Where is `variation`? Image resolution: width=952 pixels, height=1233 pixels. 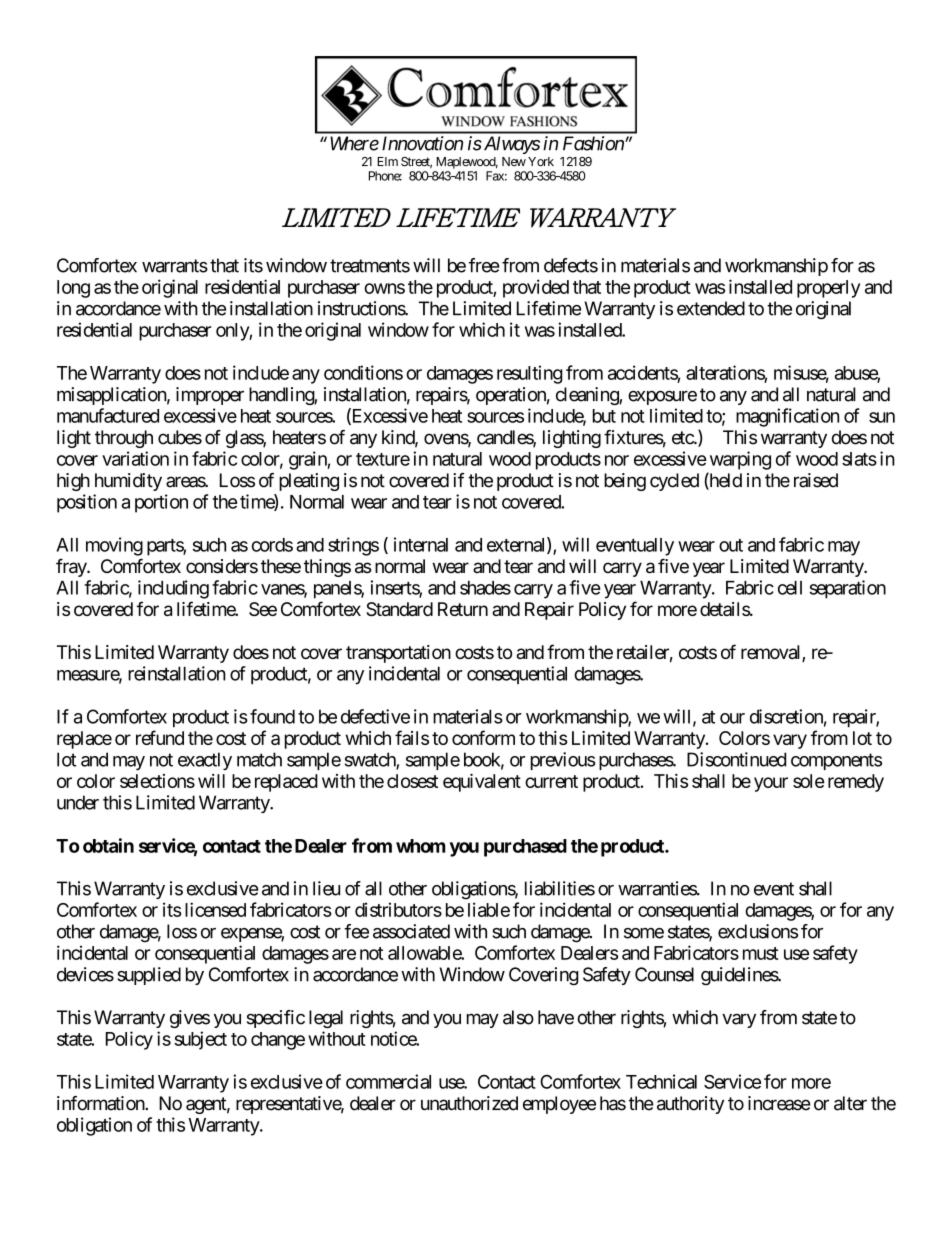
variation is located at coordinates (135, 458).
